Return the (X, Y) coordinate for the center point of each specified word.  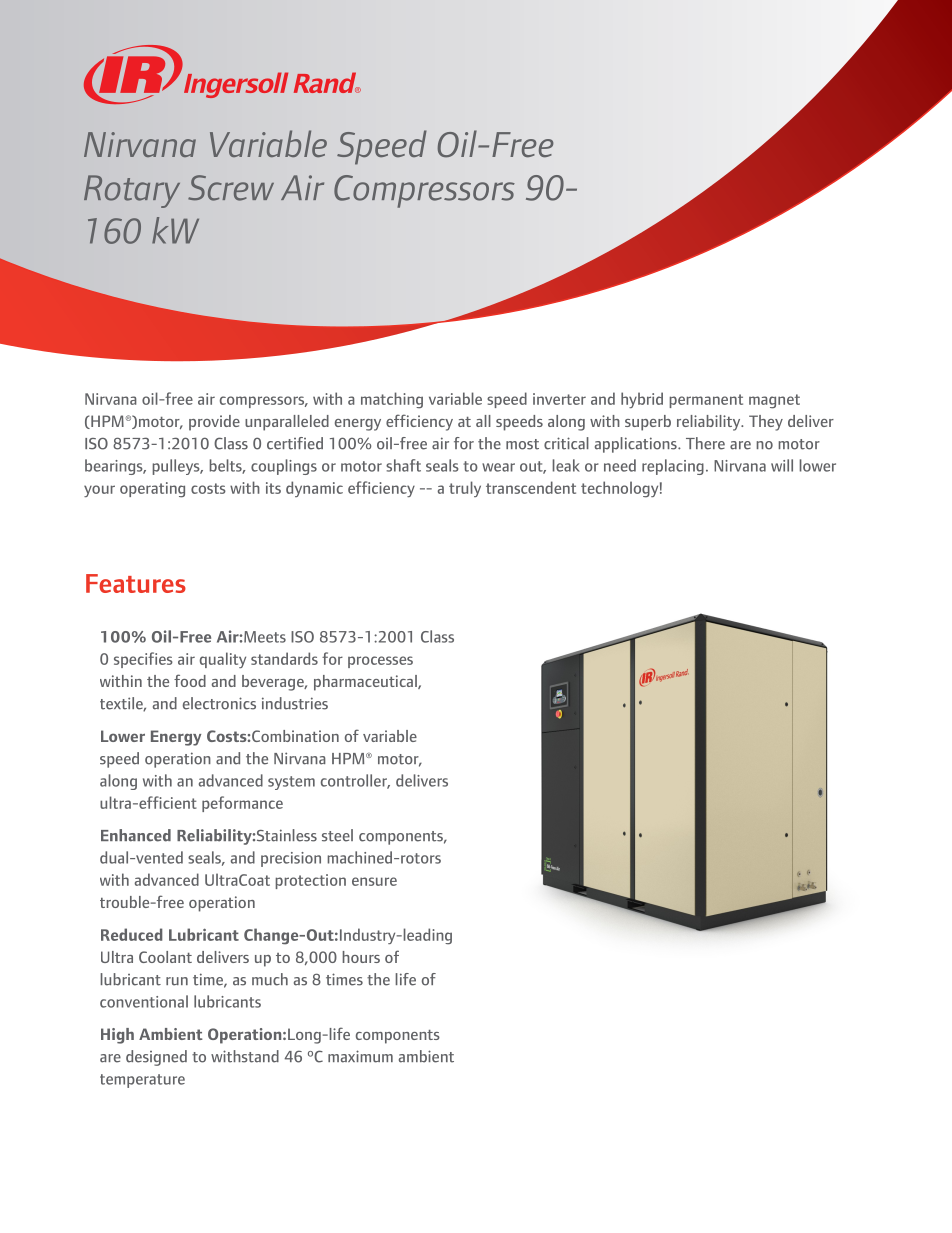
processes (380, 662)
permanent (706, 401)
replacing (673, 467)
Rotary (132, 191)
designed (156, 1058)
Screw (231, 188)
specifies (143, 660)
